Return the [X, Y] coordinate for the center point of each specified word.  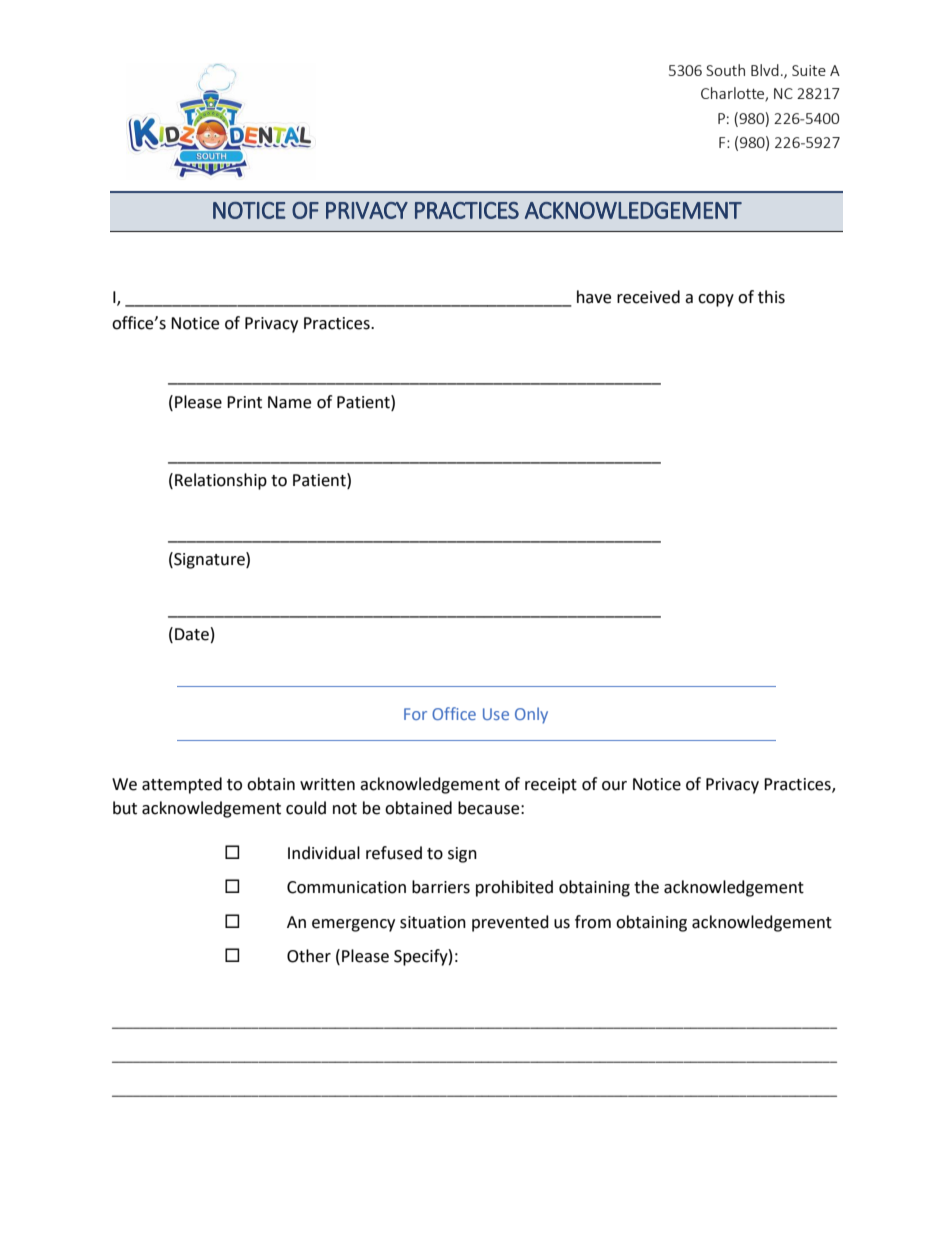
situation [433, 922]
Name [289, 402]
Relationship [221, 481]
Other [309, 956]
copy [716, 300]
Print [244, 402]
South [725, 70]
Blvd [765, 70]
